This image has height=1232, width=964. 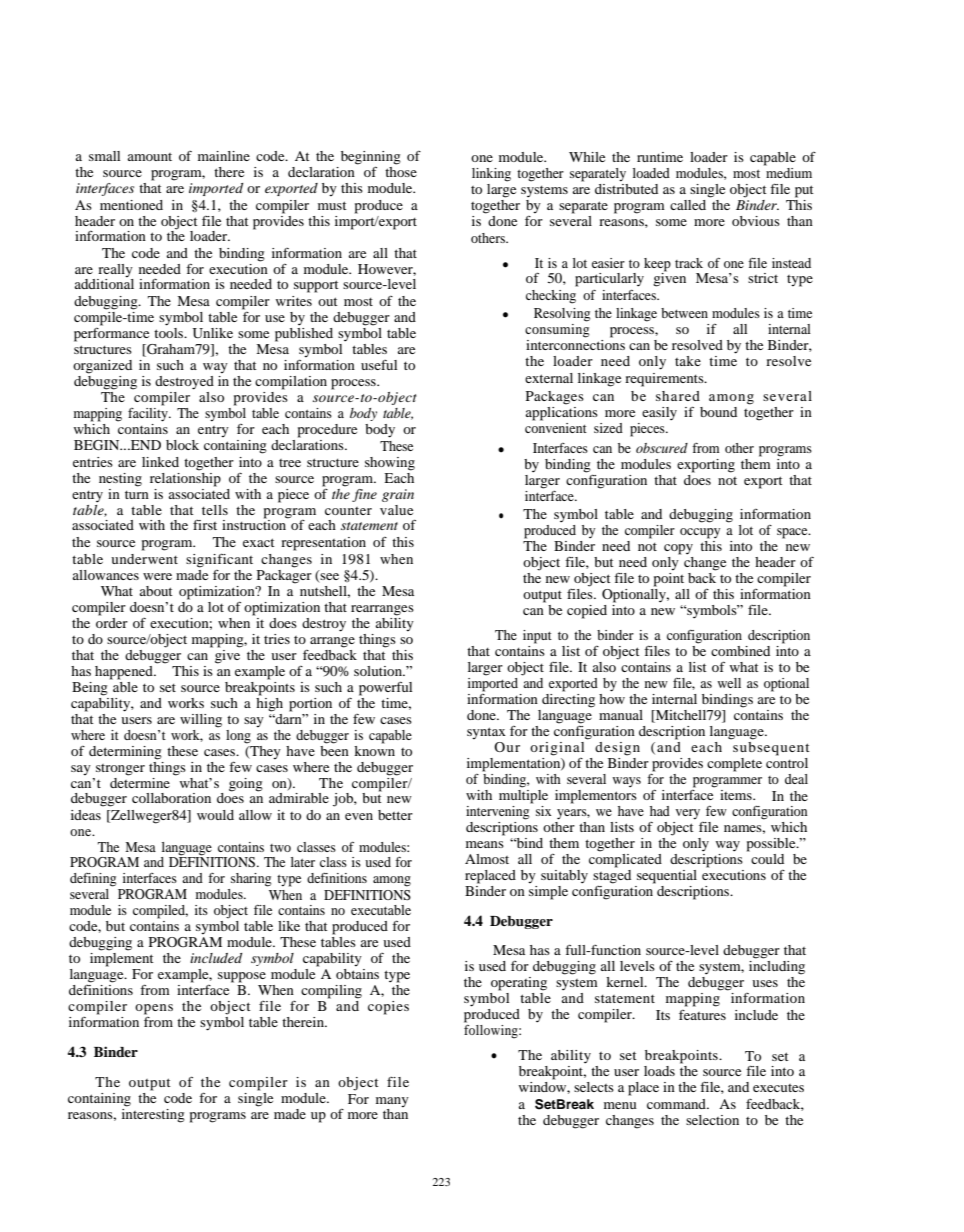 What do you see at coordinates (93, 880) in the image?
I see `defining` at bounding box center [93, 880].
